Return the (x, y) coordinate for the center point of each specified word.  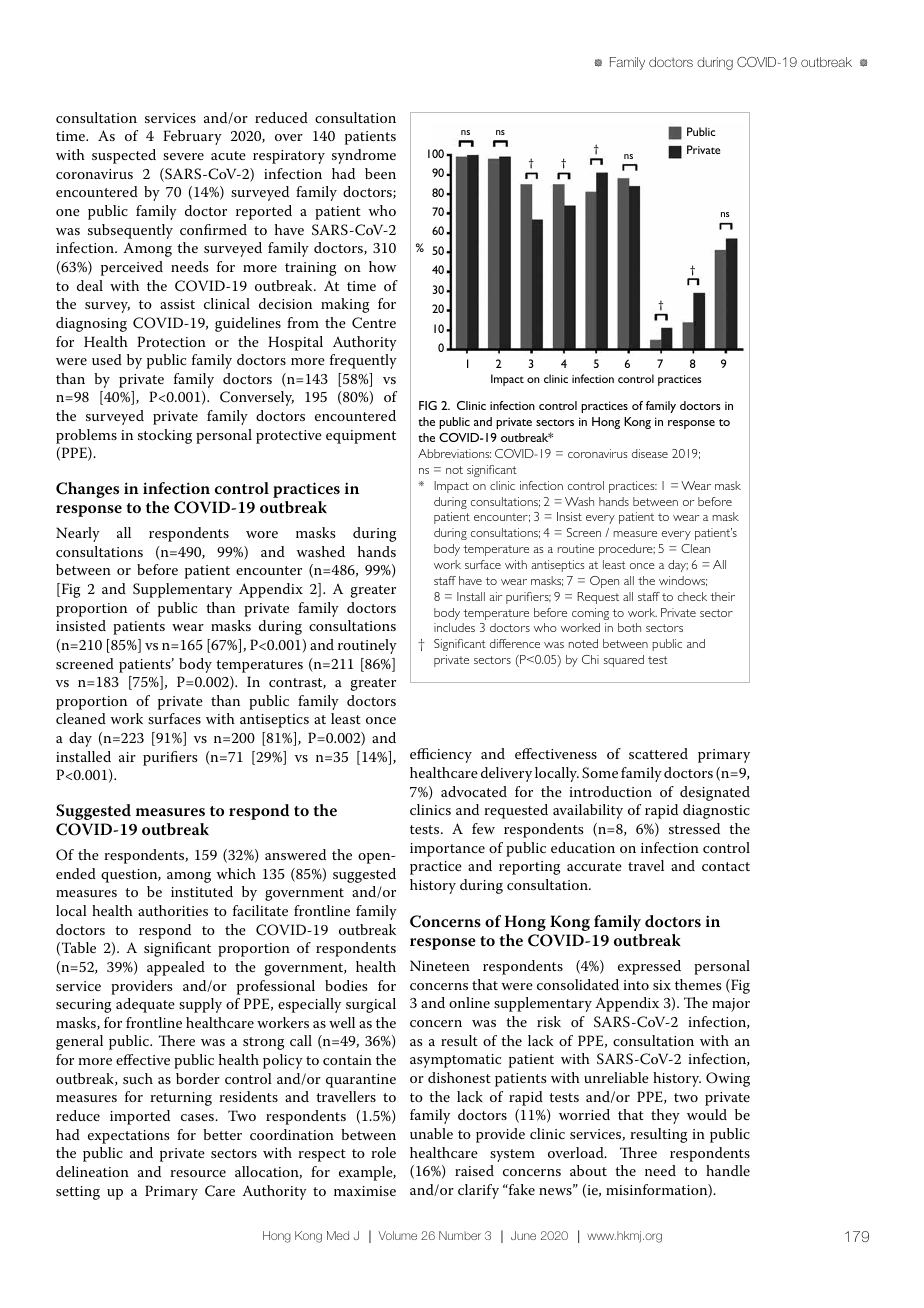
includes (454, 627)
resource (198, 1173)
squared (624, 661)
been (380, 173)
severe (183, 156)
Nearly (78, 534)
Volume (397, 1235)
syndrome (364, 156)
